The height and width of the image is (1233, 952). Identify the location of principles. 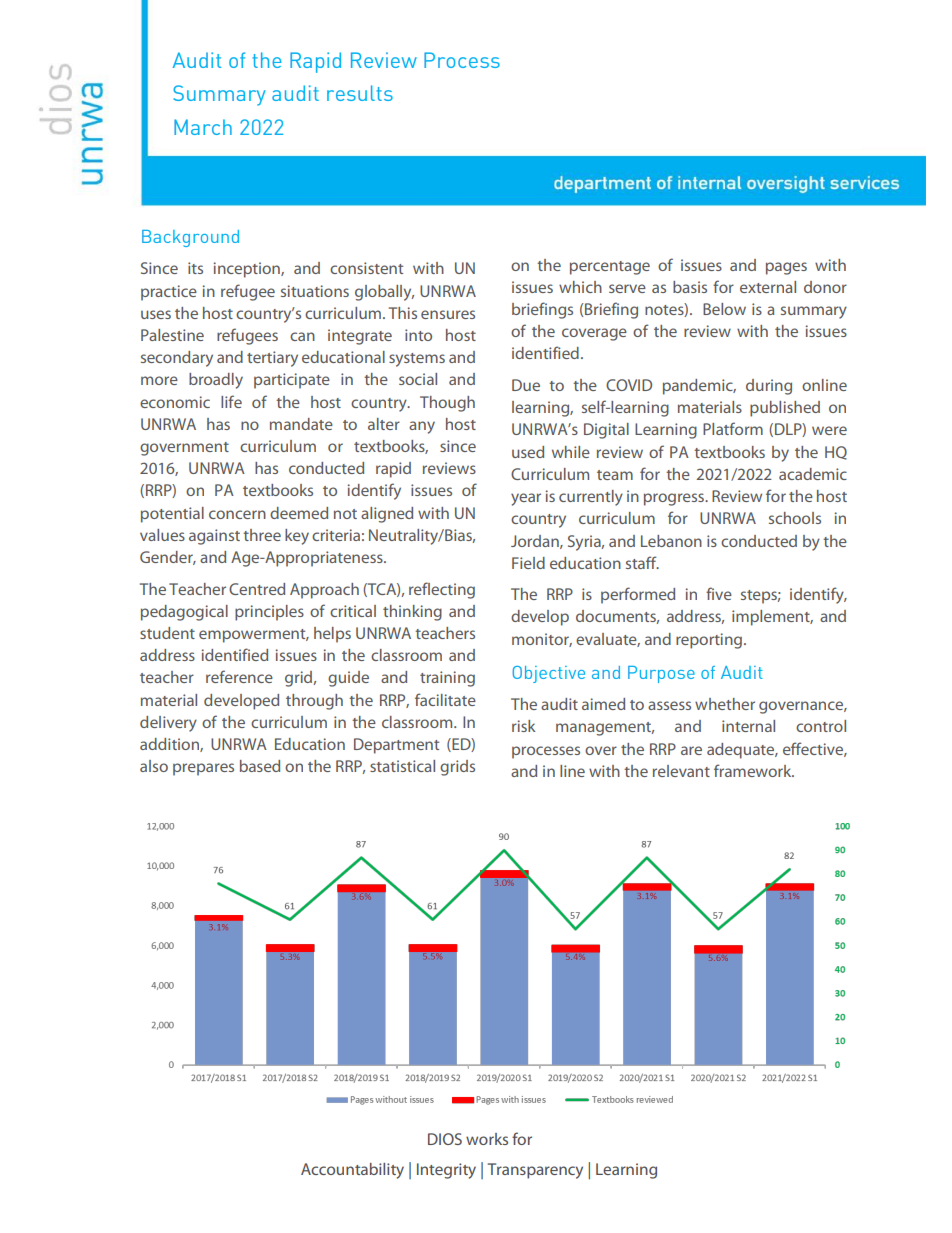
(269, 613).
